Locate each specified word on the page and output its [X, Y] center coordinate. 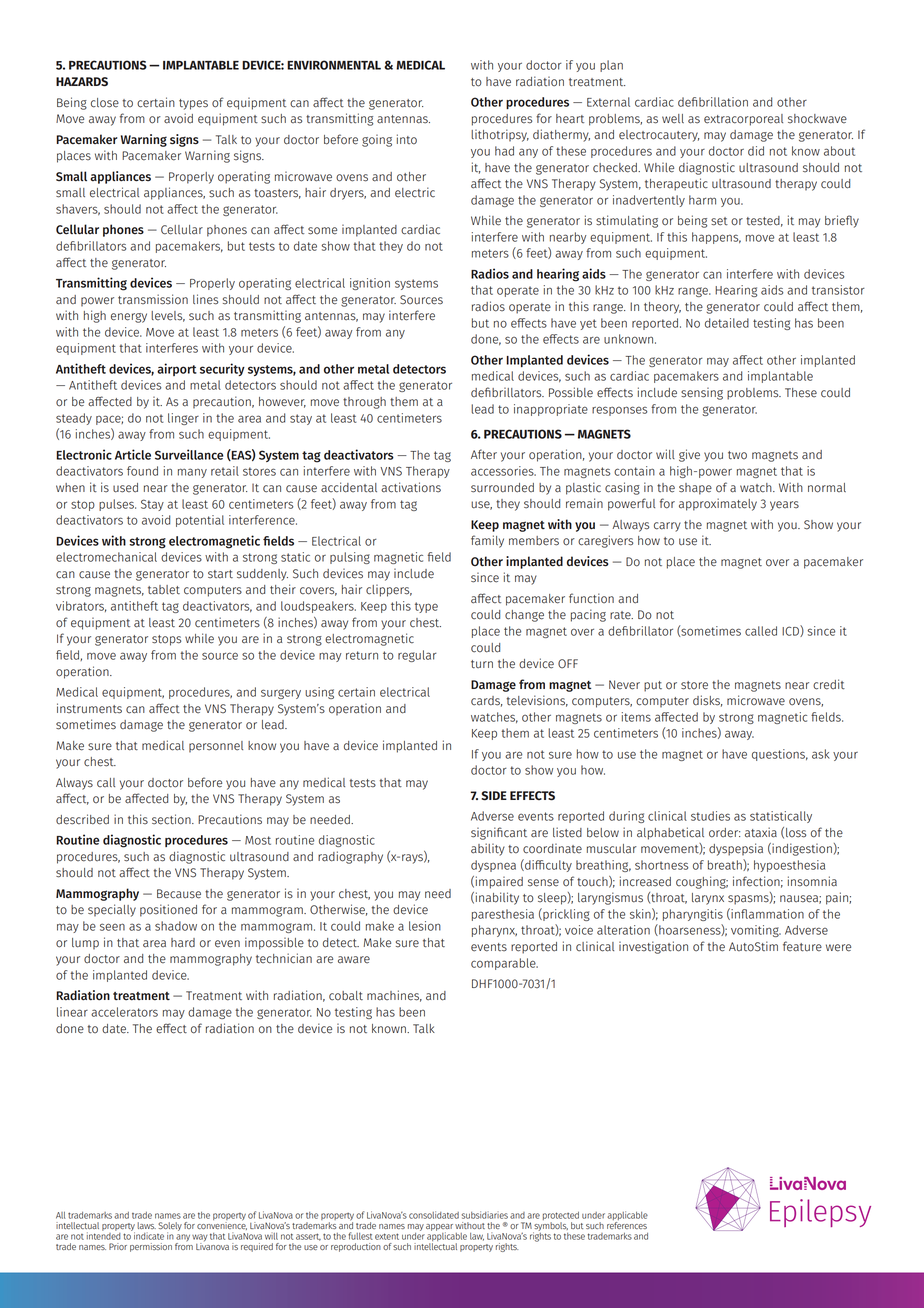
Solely [170, 1227]
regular [417, 656]
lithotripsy [500, 135]
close [105, 103]
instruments [89, 708]
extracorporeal [743, 120]
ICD [791, 631]
